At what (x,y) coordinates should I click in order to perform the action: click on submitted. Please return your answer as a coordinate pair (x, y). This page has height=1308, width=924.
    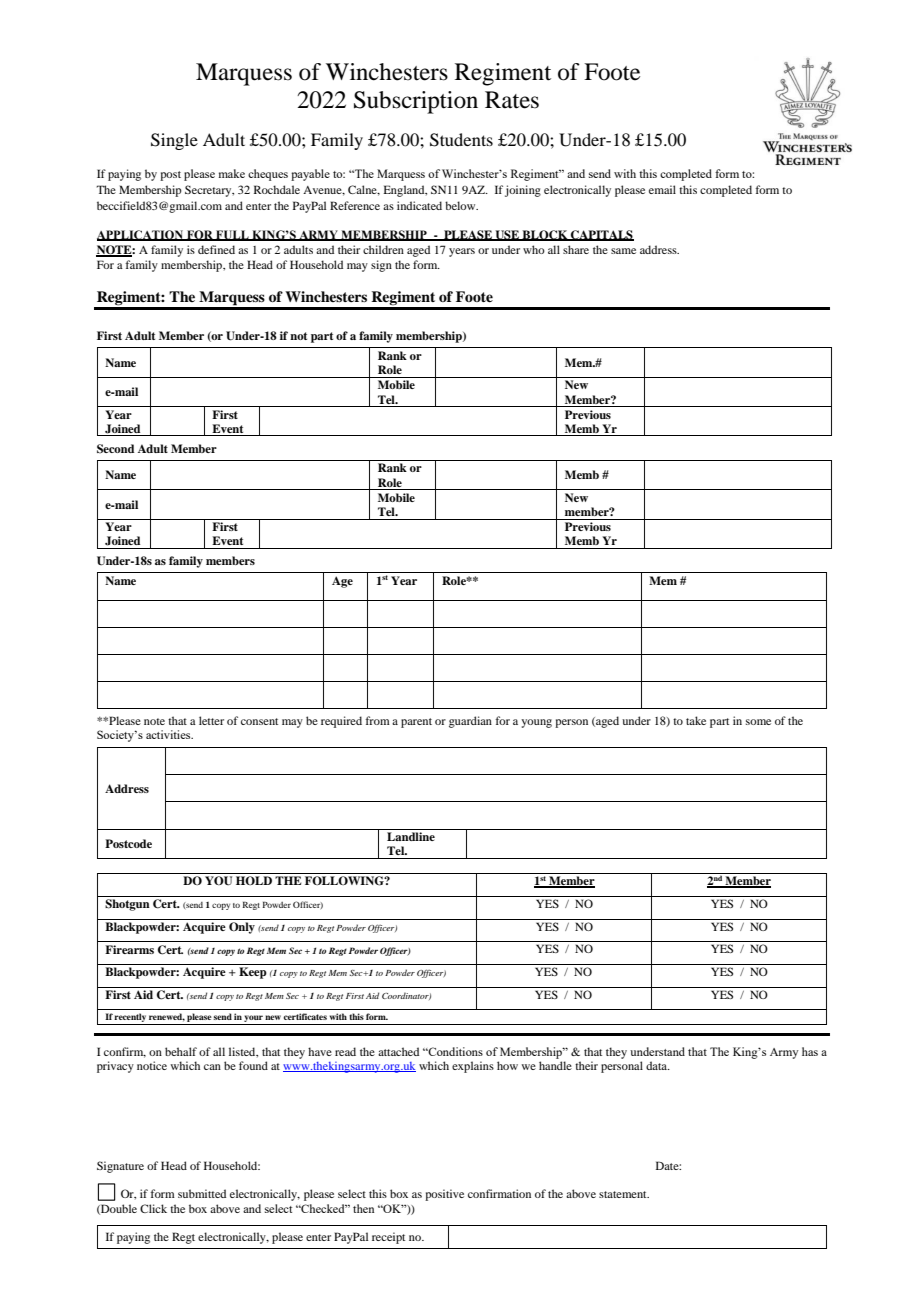
    Looking at the image, I should click on (202, 1193).
